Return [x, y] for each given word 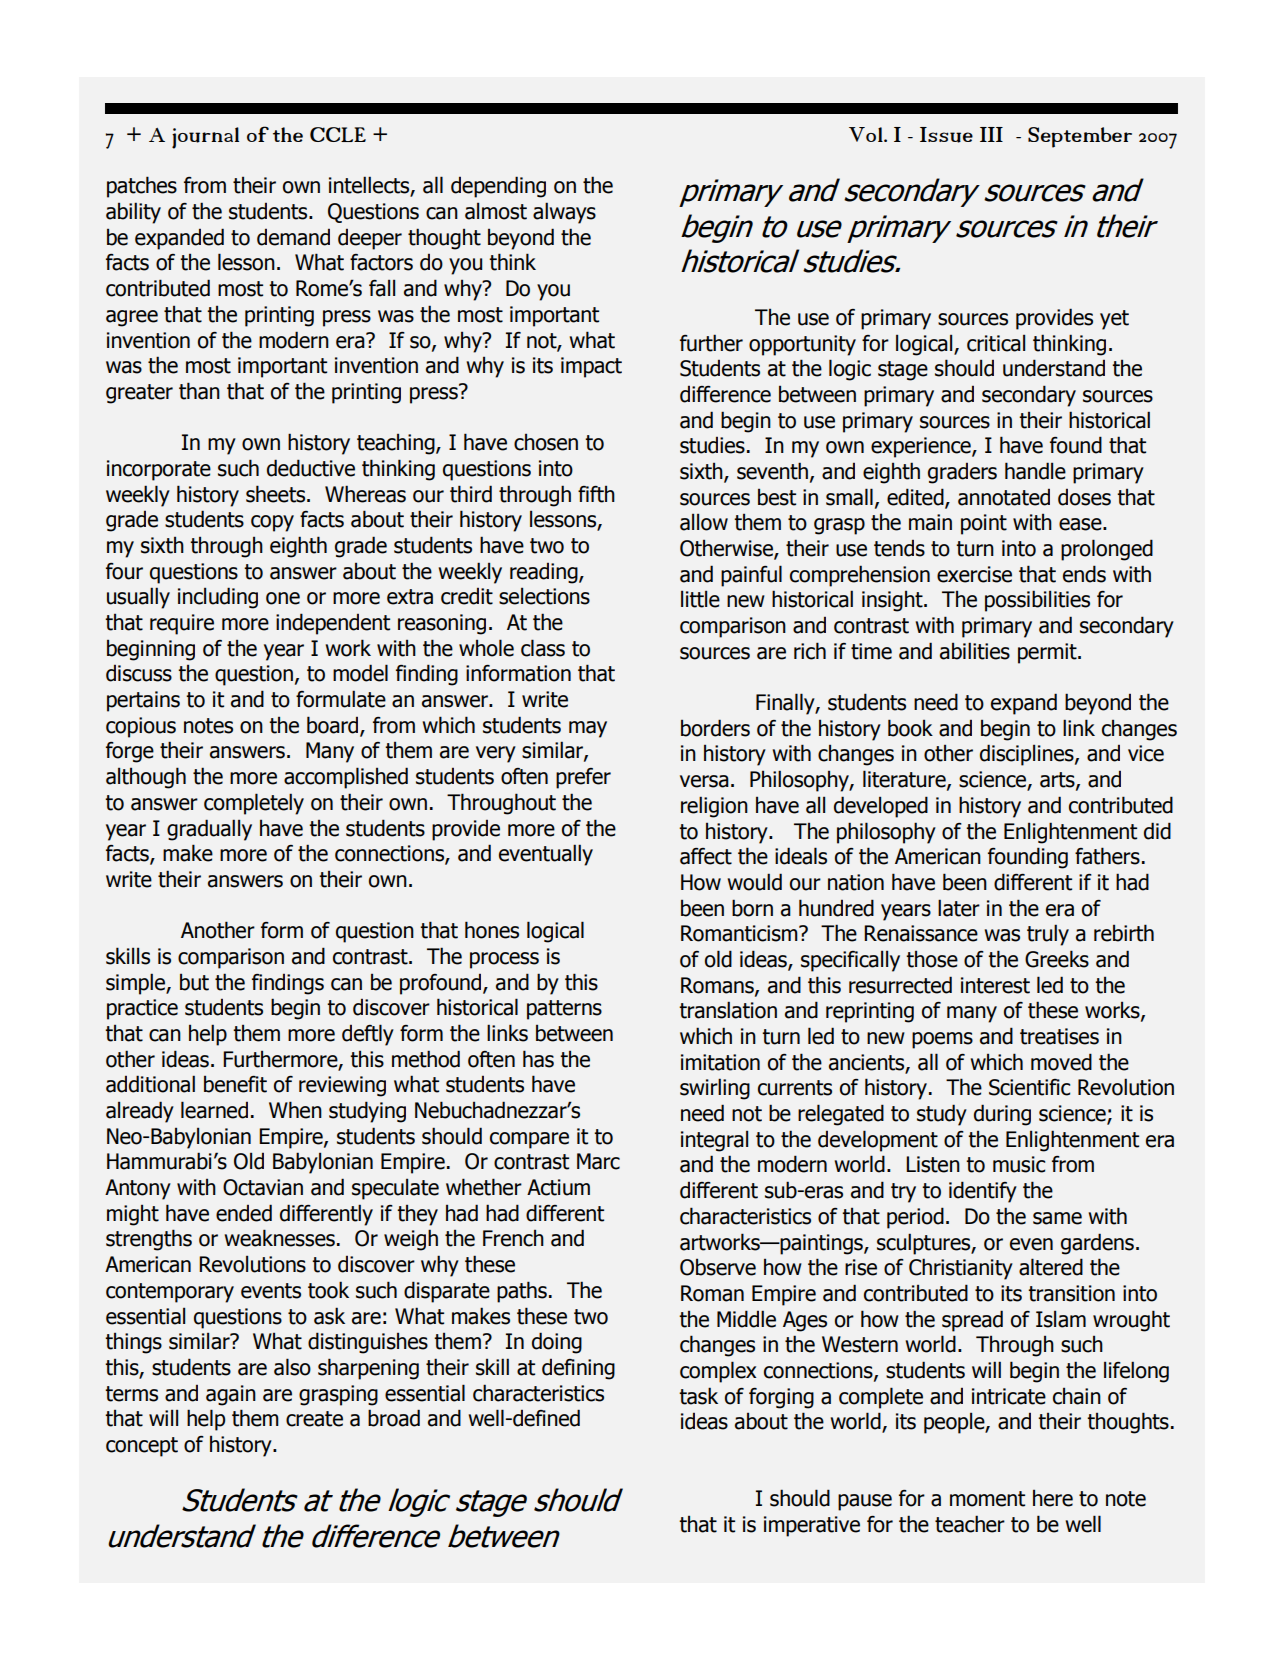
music [1019, 1164]
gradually [209, 830]
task [698, 1396]
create [314, 1419]
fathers [1107, 856]
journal [205, 138]
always [564, 213]
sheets [277, 494]
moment [987, 1499]
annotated [1004, 497]
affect [706, 856]
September [1080, 137]
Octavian [263, 1187]
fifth [596, 494]
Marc [598, 1161]
